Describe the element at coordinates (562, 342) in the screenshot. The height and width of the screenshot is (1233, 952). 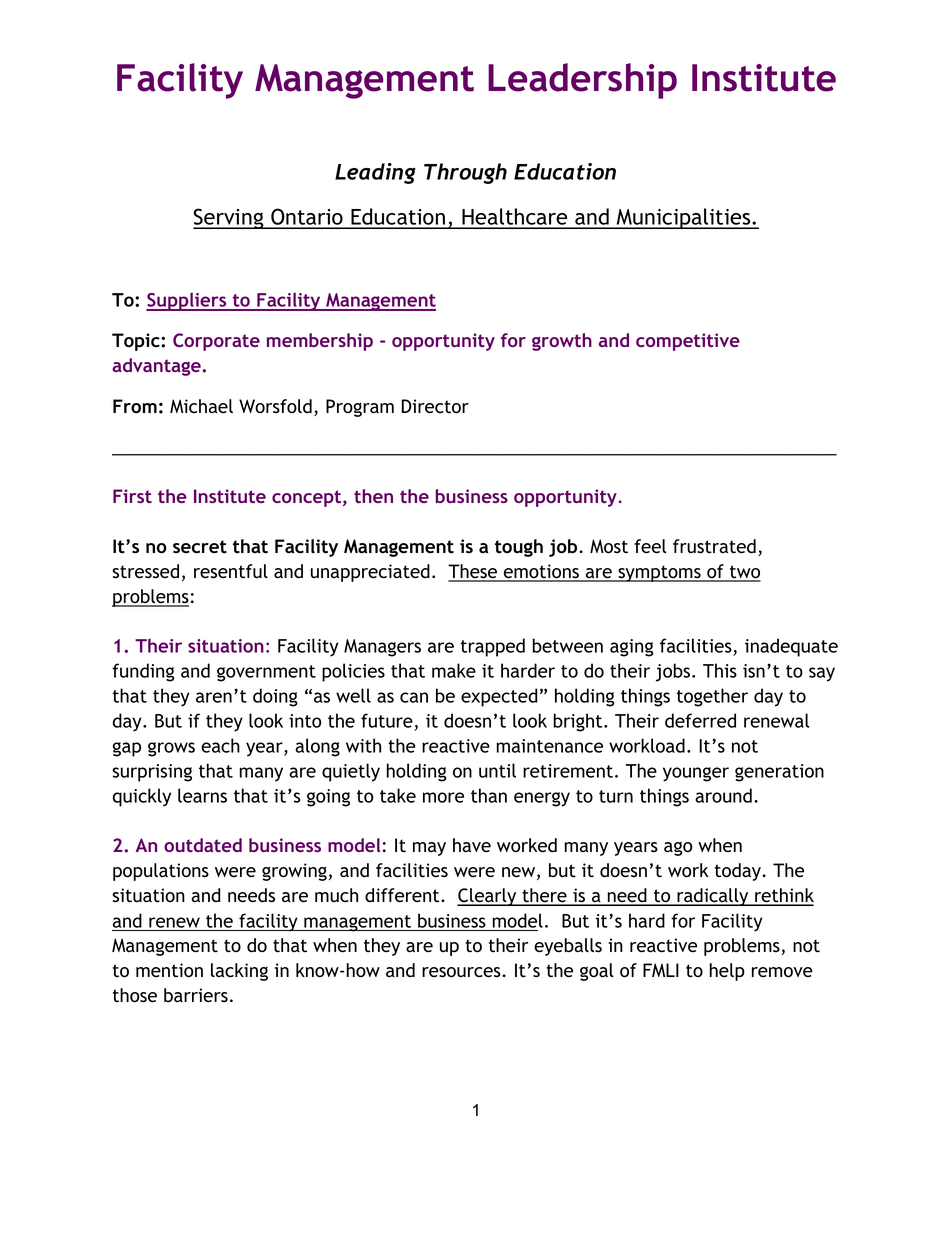
I see `growth` at that location.
